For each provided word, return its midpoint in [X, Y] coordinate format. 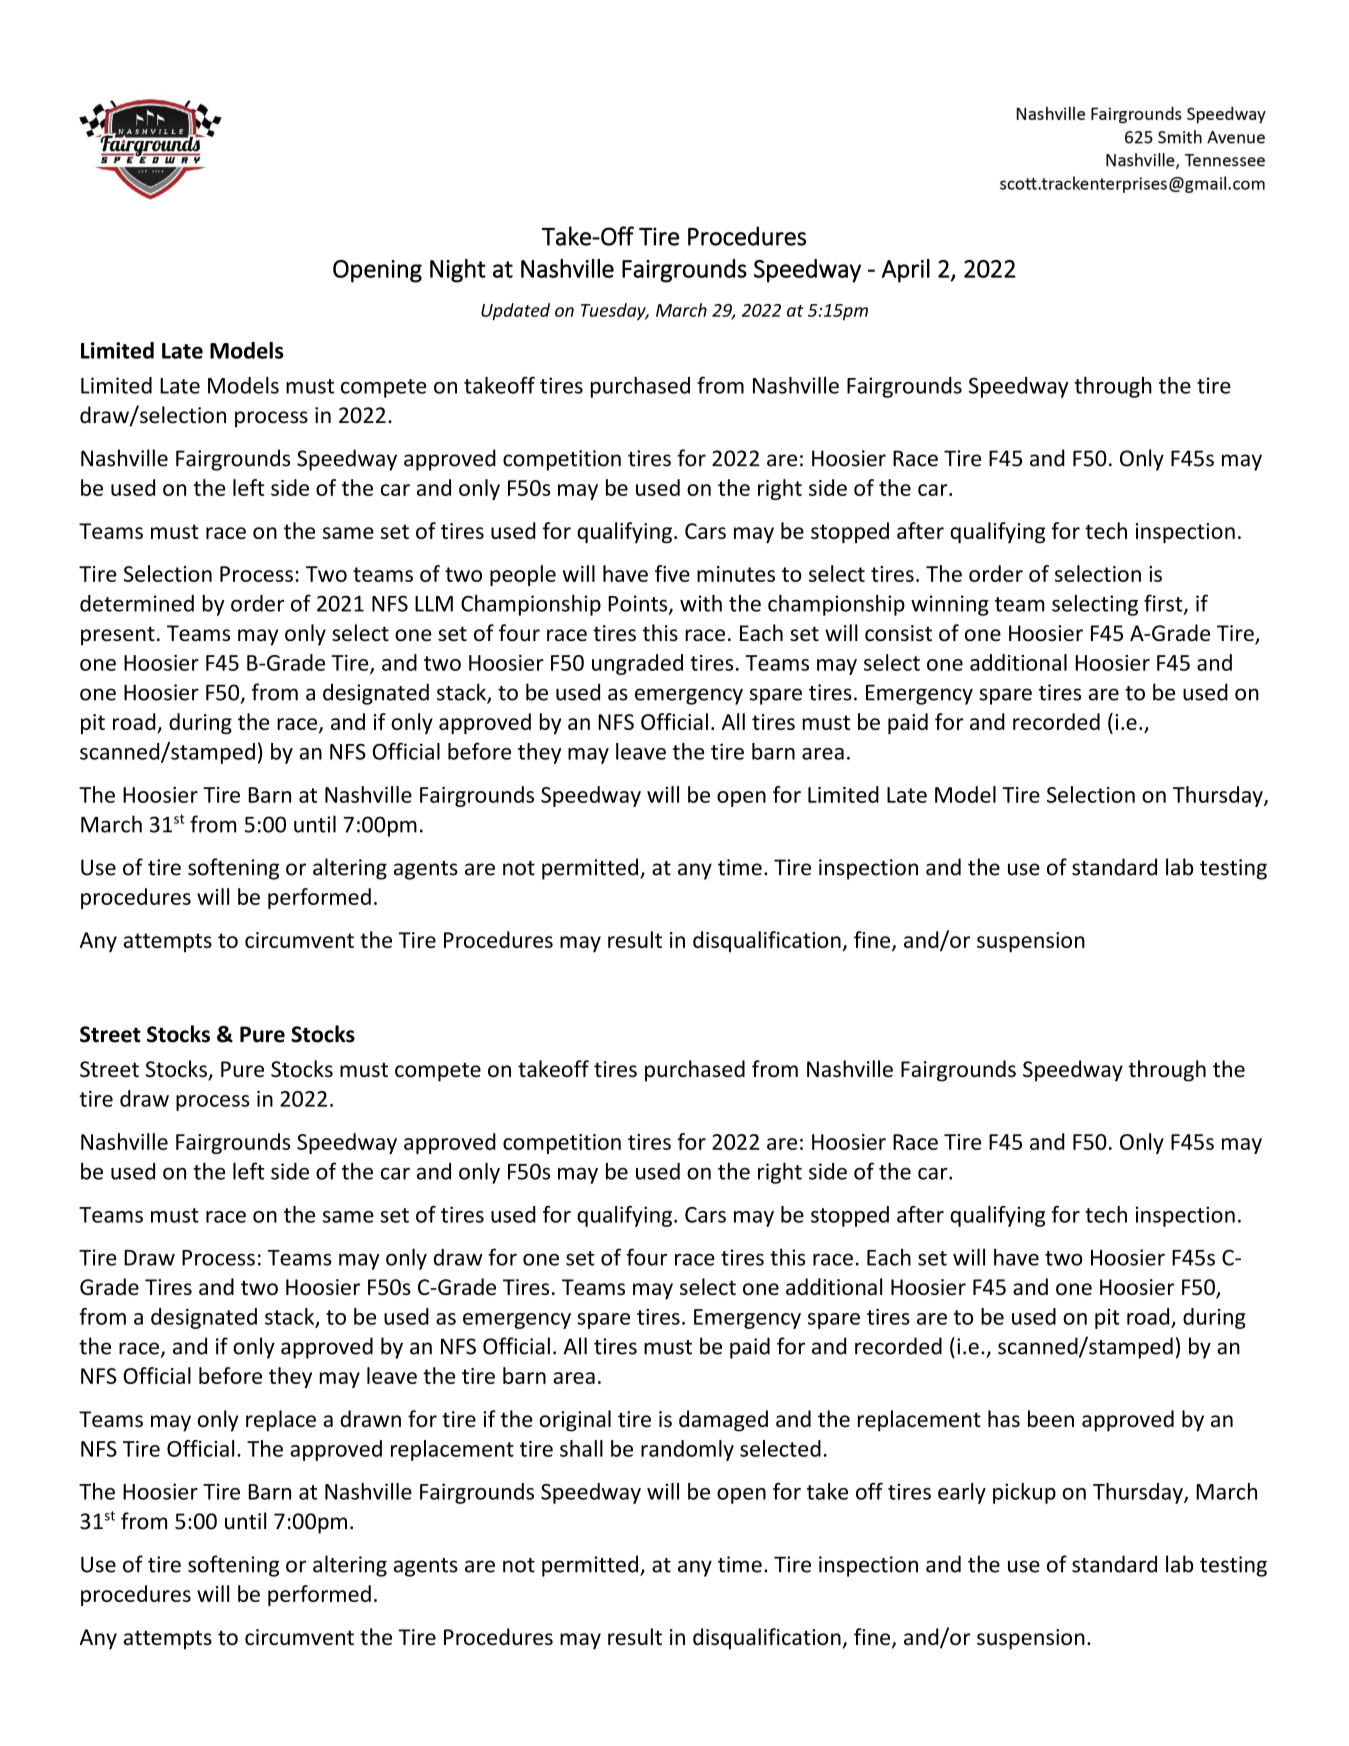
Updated [515, 311]
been [1051, 1418]
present [118, 636]
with [701, 603]
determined [137, 603]
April [906, 271]
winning [950, 605]
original [575, 1421]
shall [581, 1448]
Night [458, 271]
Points [639, 604]
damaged [723, 1421]
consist [898, 633]
